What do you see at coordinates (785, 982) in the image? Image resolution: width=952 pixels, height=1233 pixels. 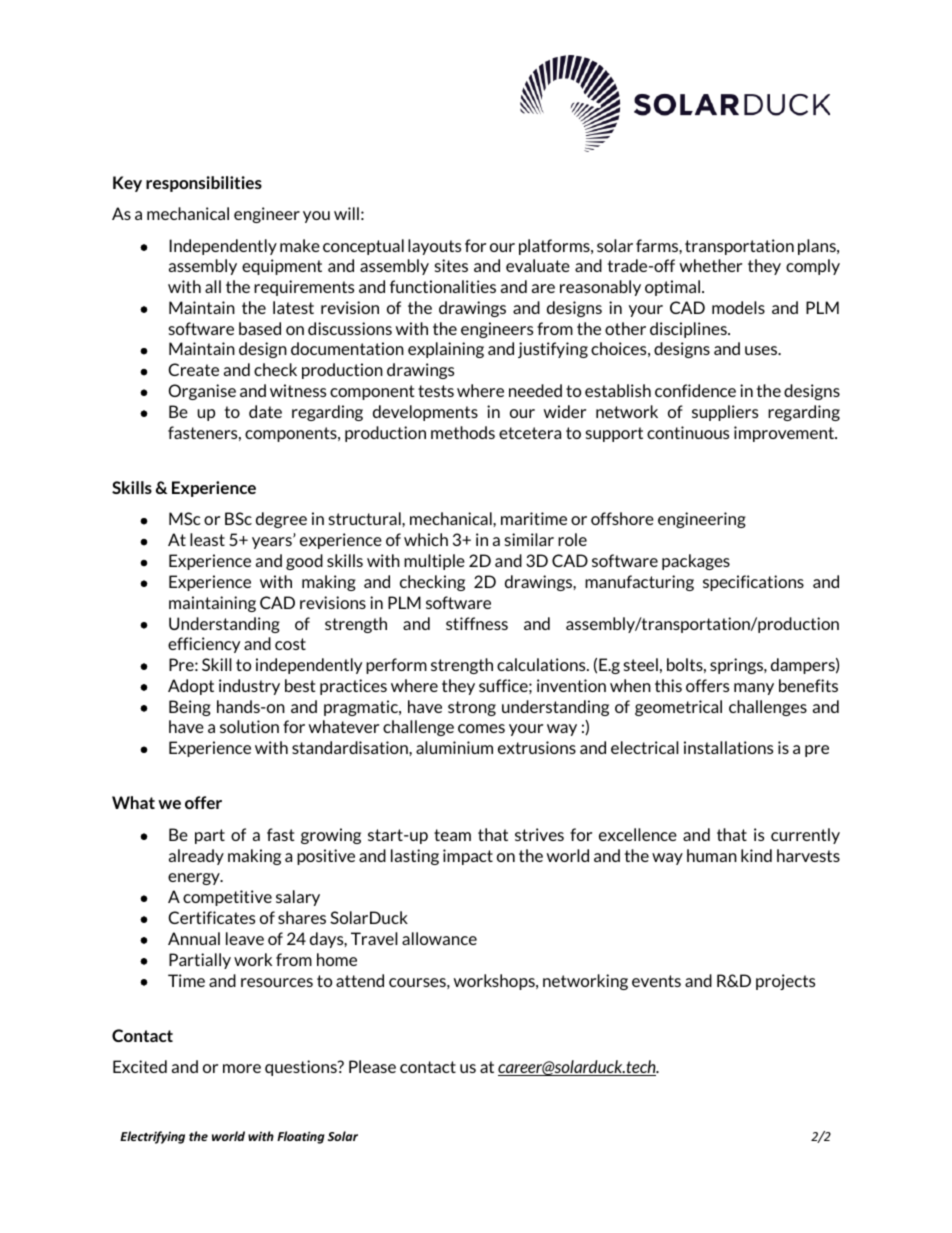 I see `projects` at bounding box center [785, 982].
